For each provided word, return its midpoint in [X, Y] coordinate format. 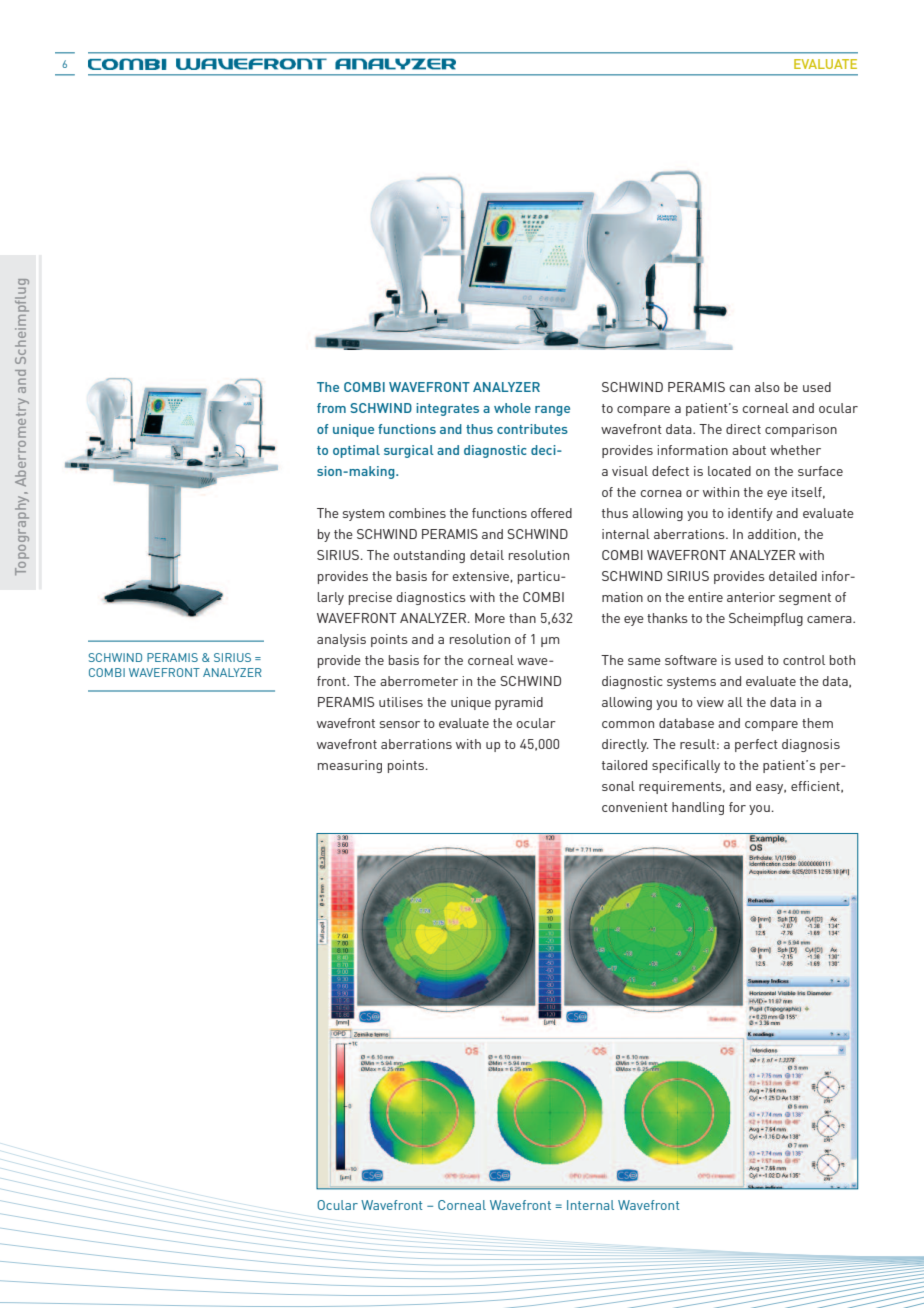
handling [698, 808]
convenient [635, 807]
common [628, 724]
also [767, 387]
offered [551, 513]
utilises [401, 702]
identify [750, 514]
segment [805, 599]
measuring [350, 766]
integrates [447, 409]
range [552, 411]
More [490, 618]
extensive [481, 576]
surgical [409, 451]
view [710, 702]
